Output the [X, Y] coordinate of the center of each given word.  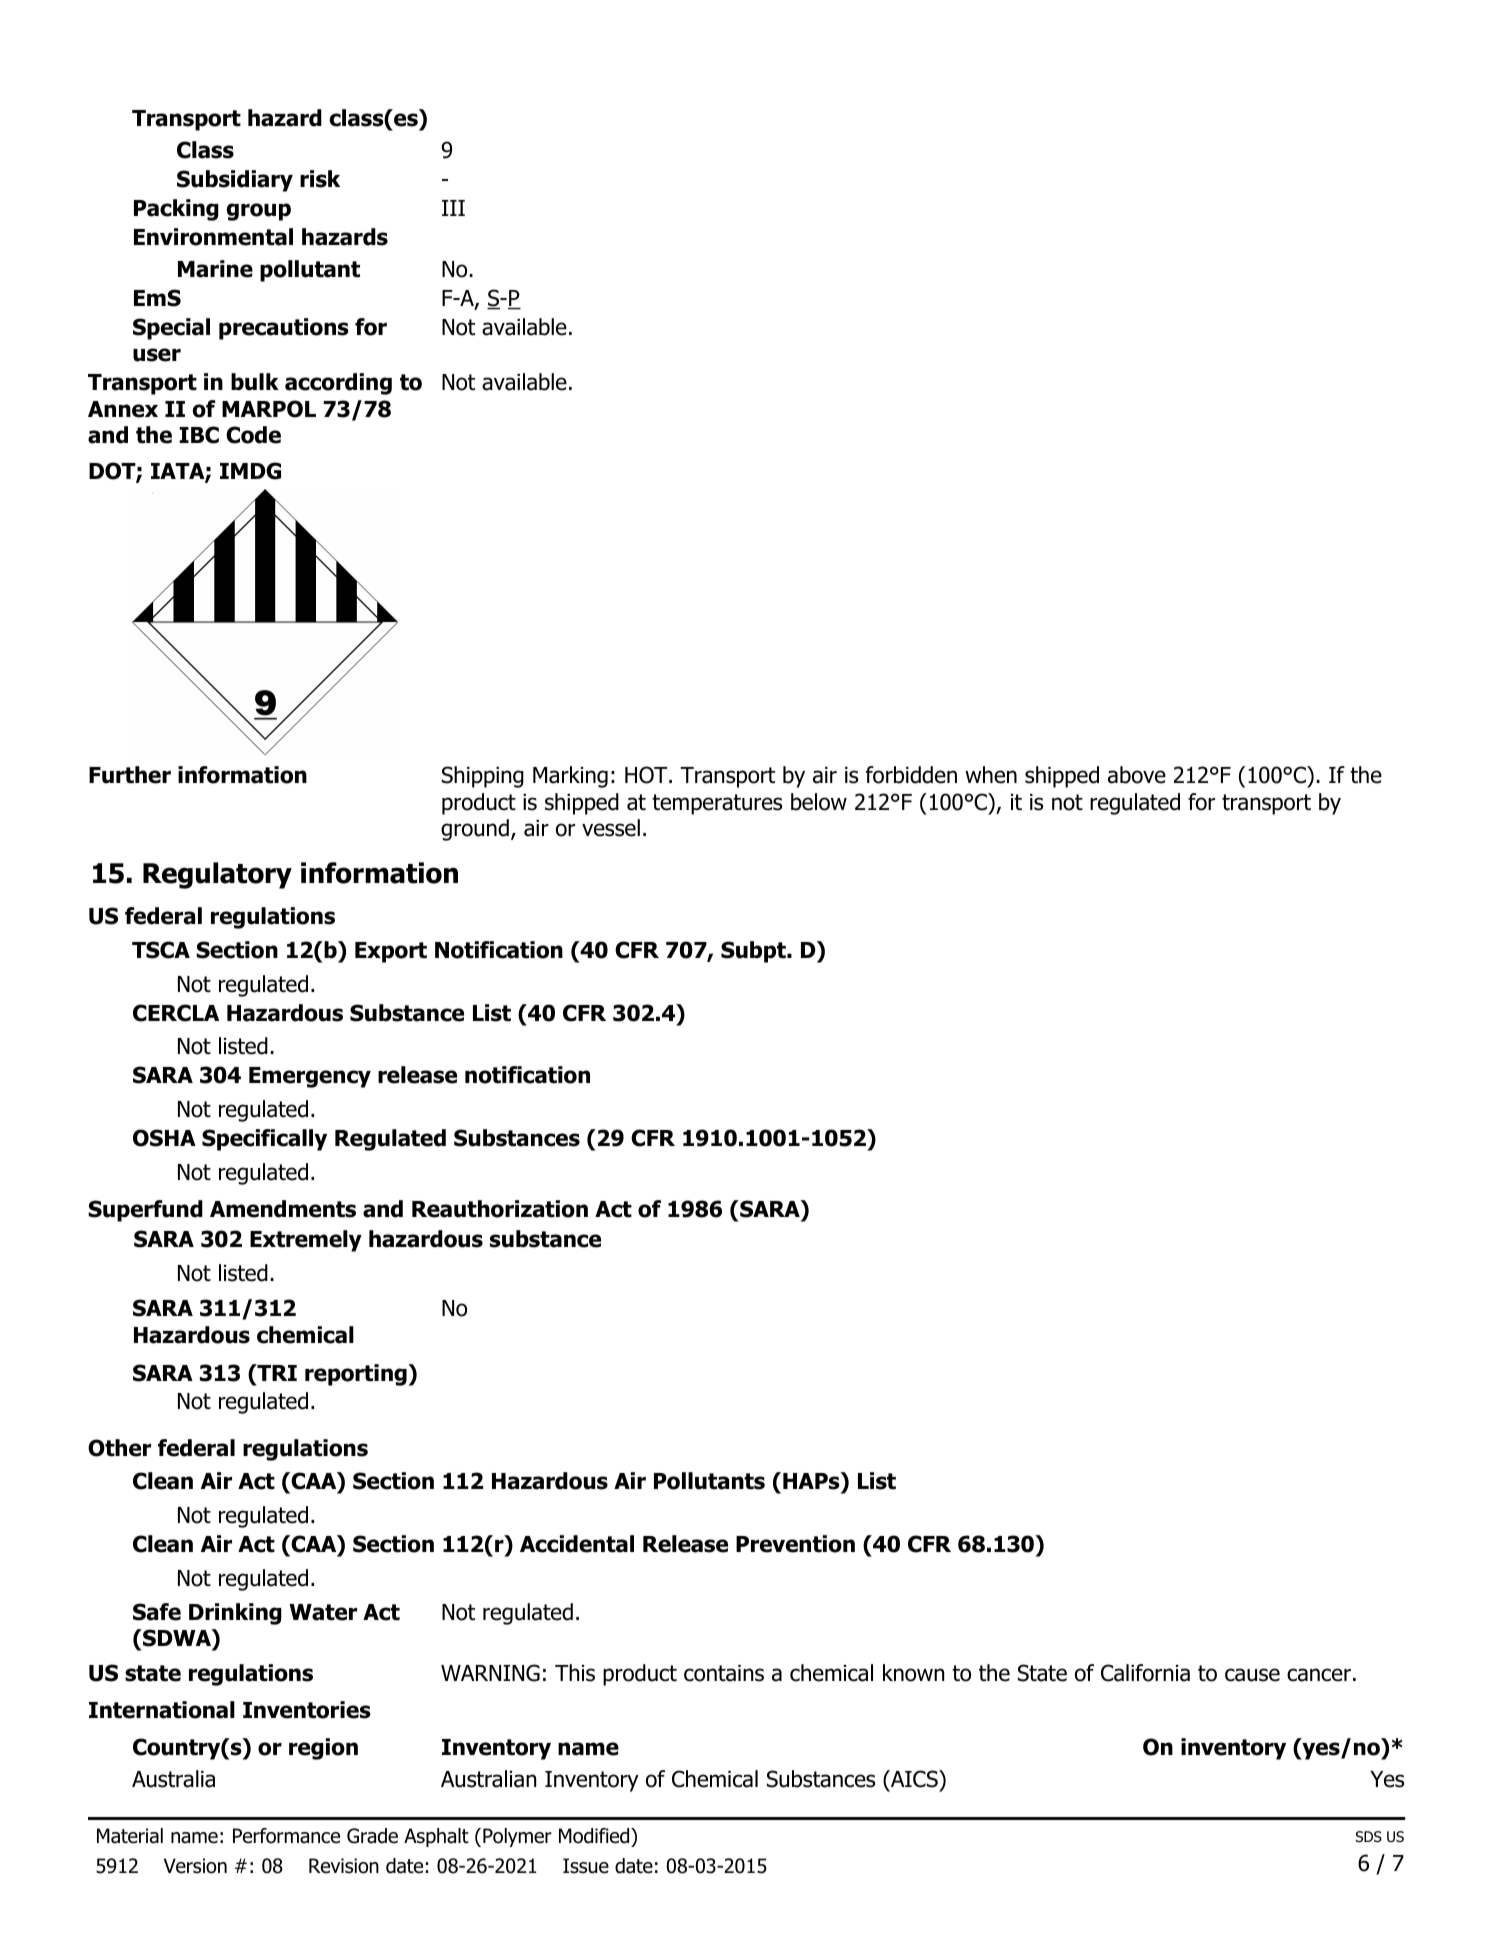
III [453, 208]
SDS [1368, 1836]
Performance [286, 1836]
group [259, 212]
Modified [595, 1836]
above [1137, 775]
